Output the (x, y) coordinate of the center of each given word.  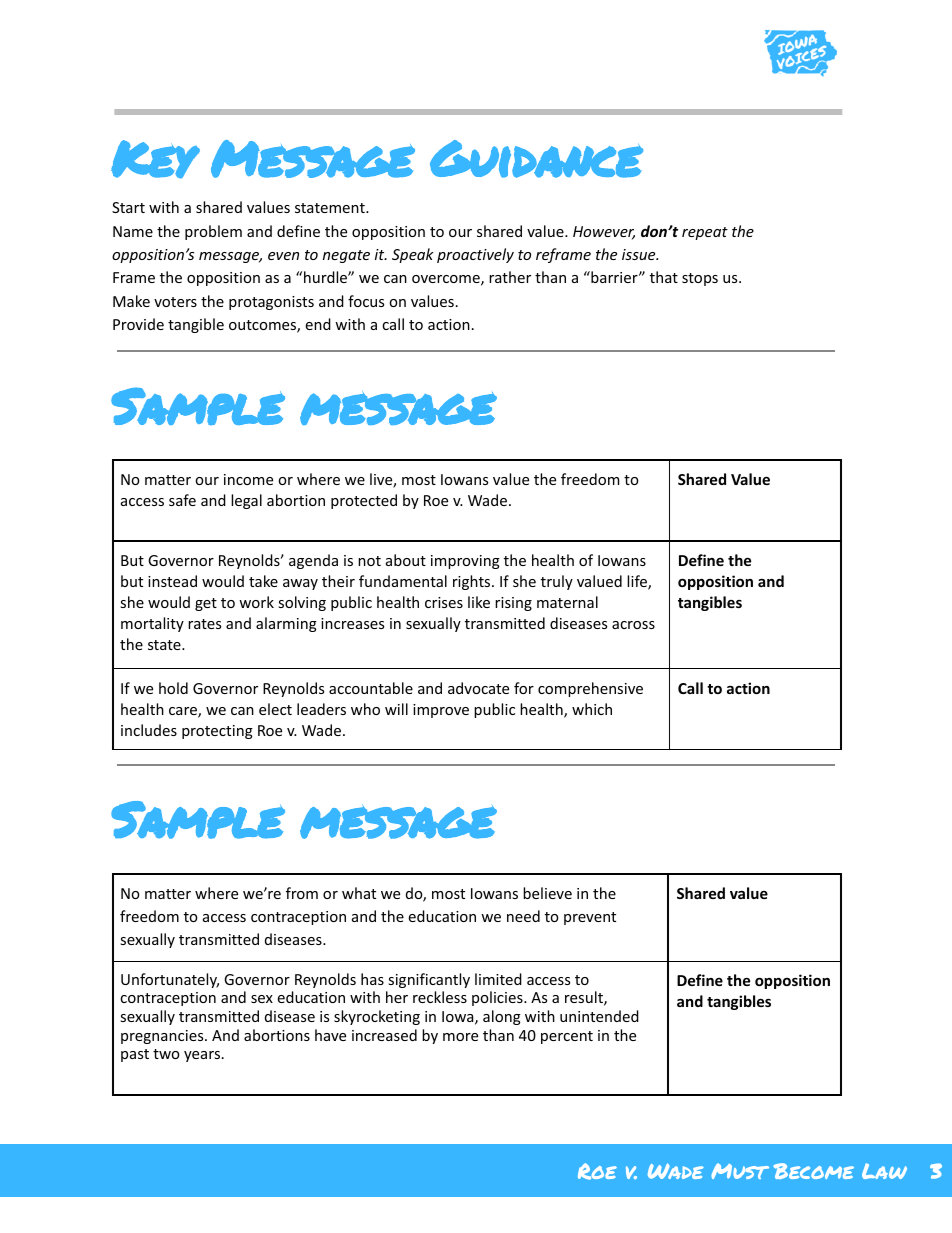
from (302, 893)
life (638, 582)
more (460, 1037)
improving (465, 562)
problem (213, 232)
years (202, 1056)
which (592, 709)
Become (813, 1171)
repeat (705, 233)
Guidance (536, 159)
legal (246, 501)
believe (547, 893)
